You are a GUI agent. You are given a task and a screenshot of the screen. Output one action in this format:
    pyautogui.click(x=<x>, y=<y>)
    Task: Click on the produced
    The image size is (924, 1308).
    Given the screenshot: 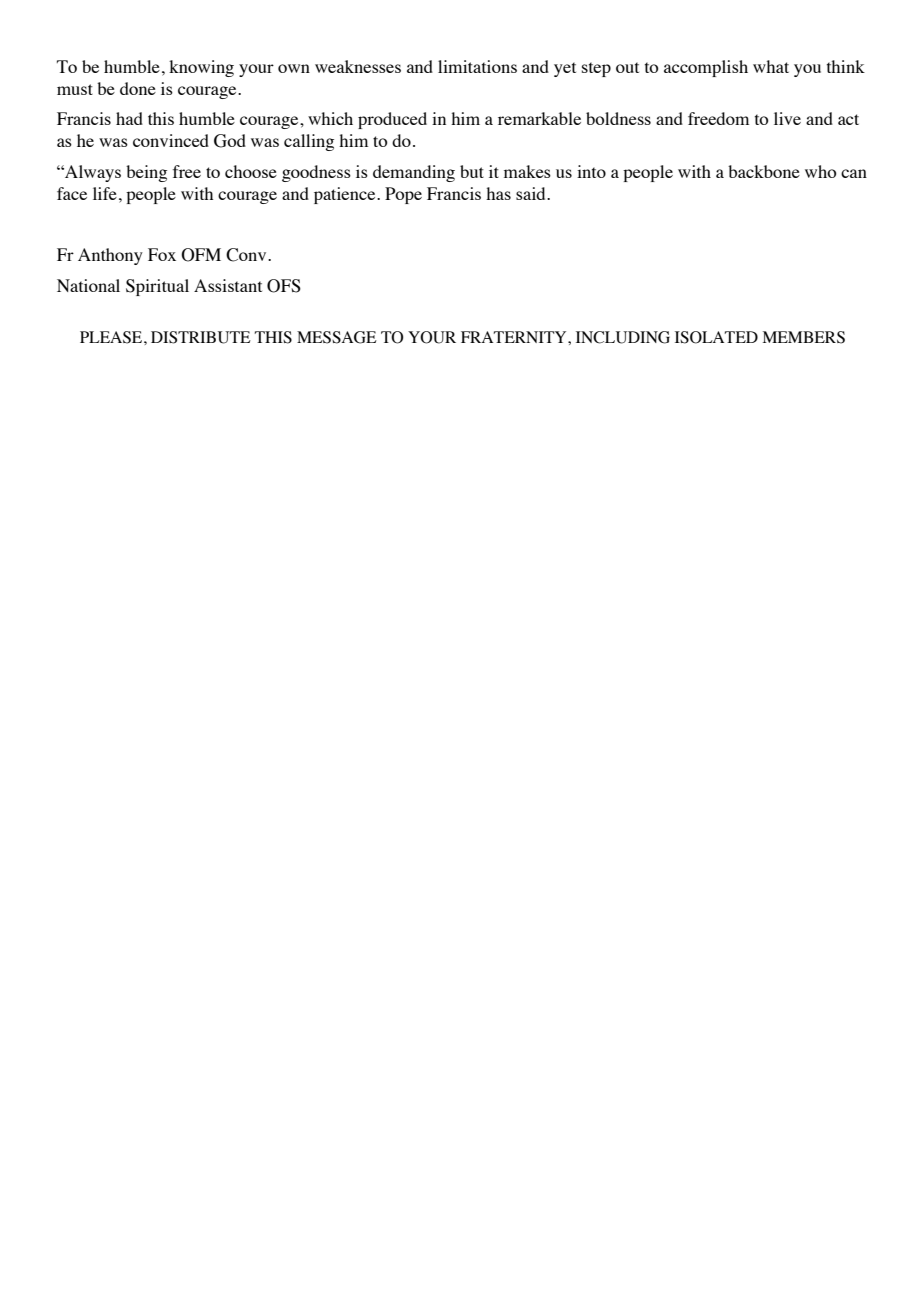 What is the action you would take?
    pyautogui.click(x=392, y=120)
